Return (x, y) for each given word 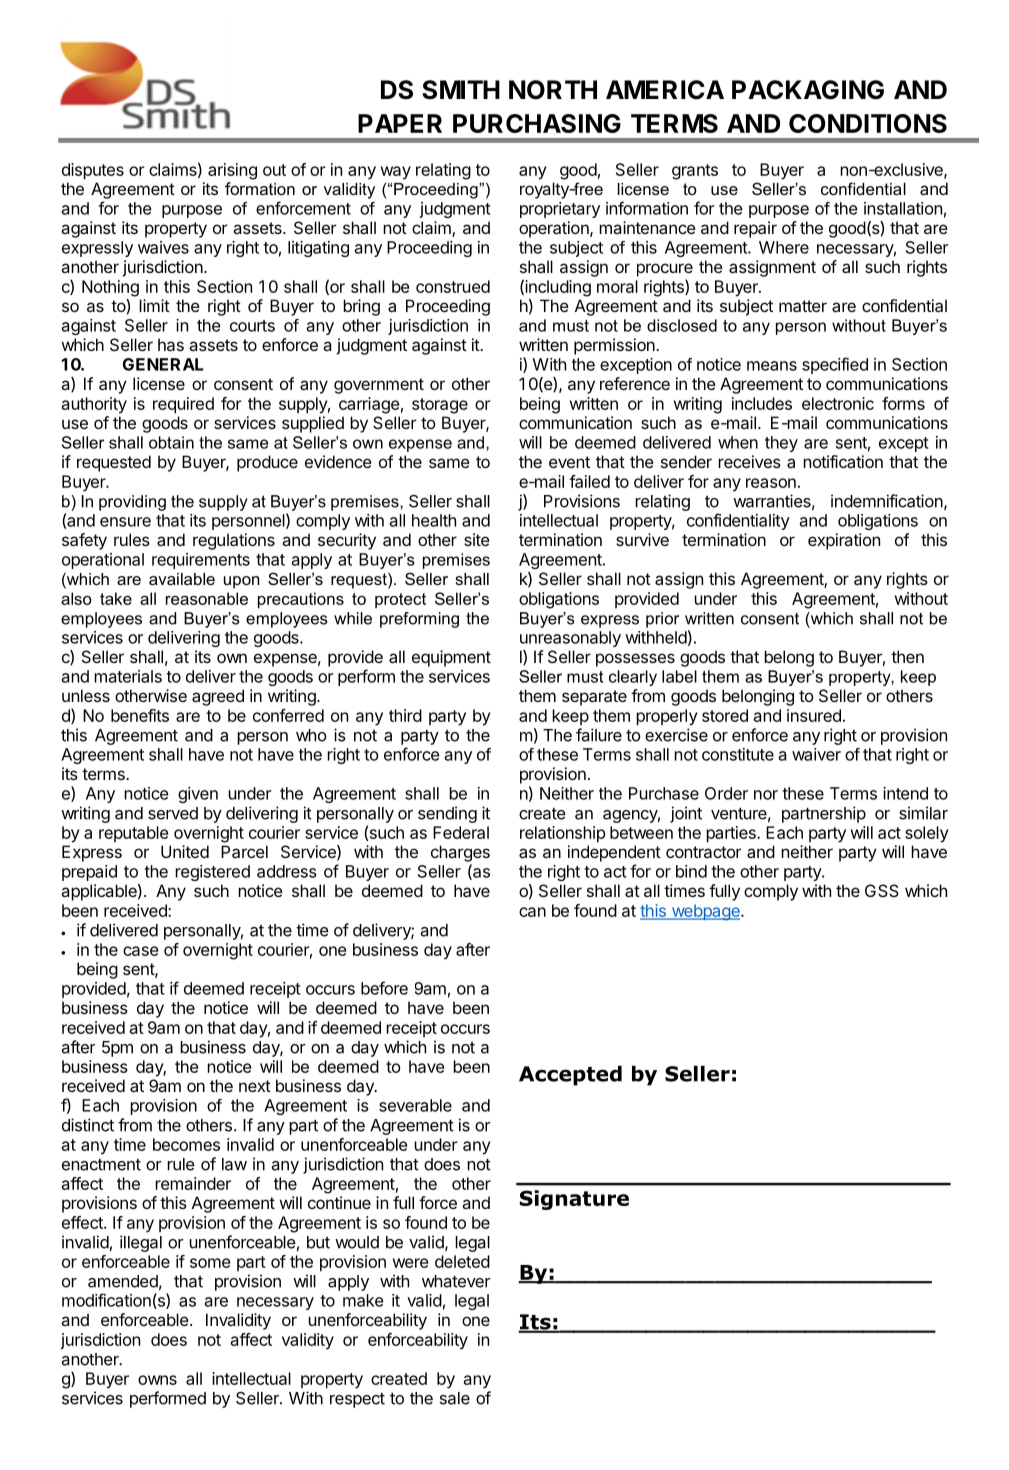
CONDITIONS (868, 123)
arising (232, 171)
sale (455, 1398)
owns (157, 1380)
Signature (574, 1200)
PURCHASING (537, 123)
